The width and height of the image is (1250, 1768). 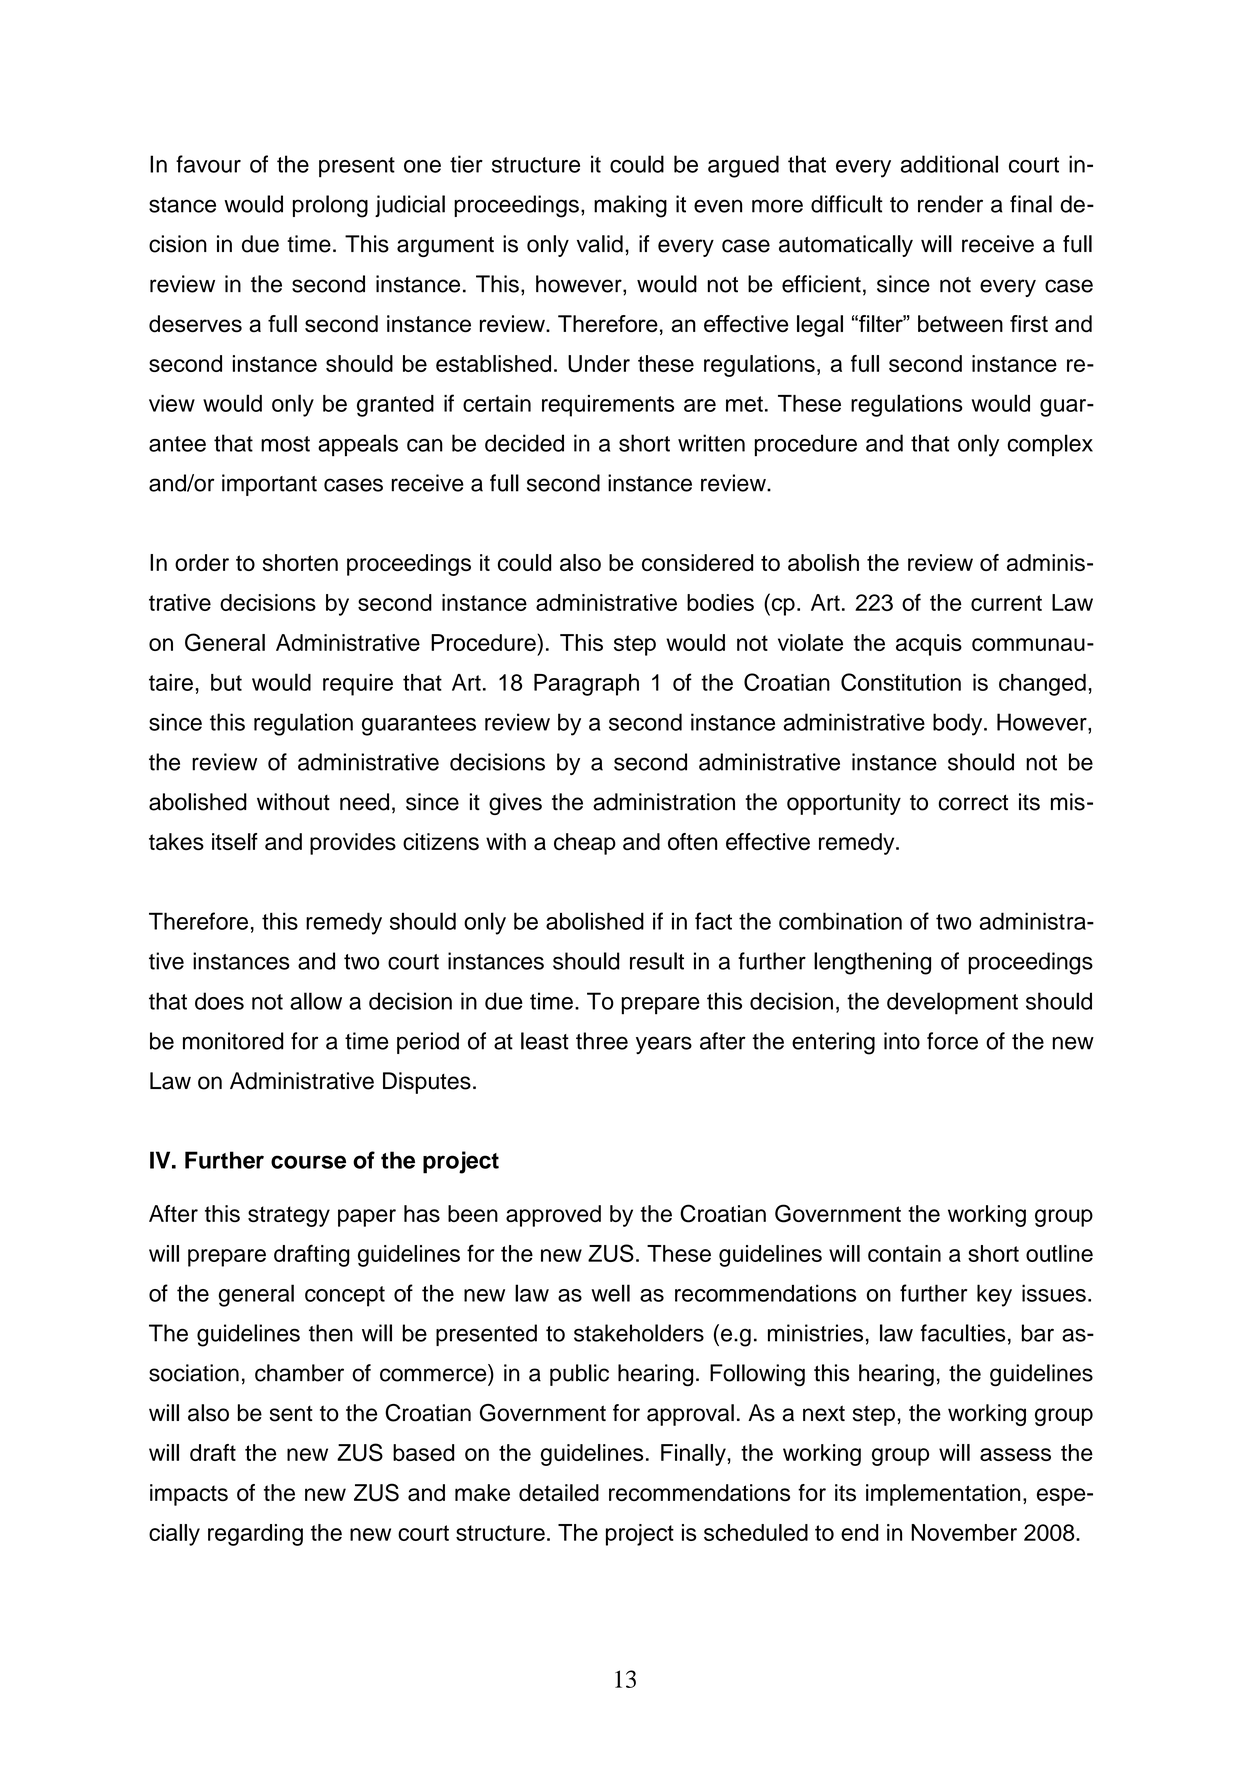 What do you see at coordinates (950, 204) in the image?
I see `render` at bounding box center [950, 204].
